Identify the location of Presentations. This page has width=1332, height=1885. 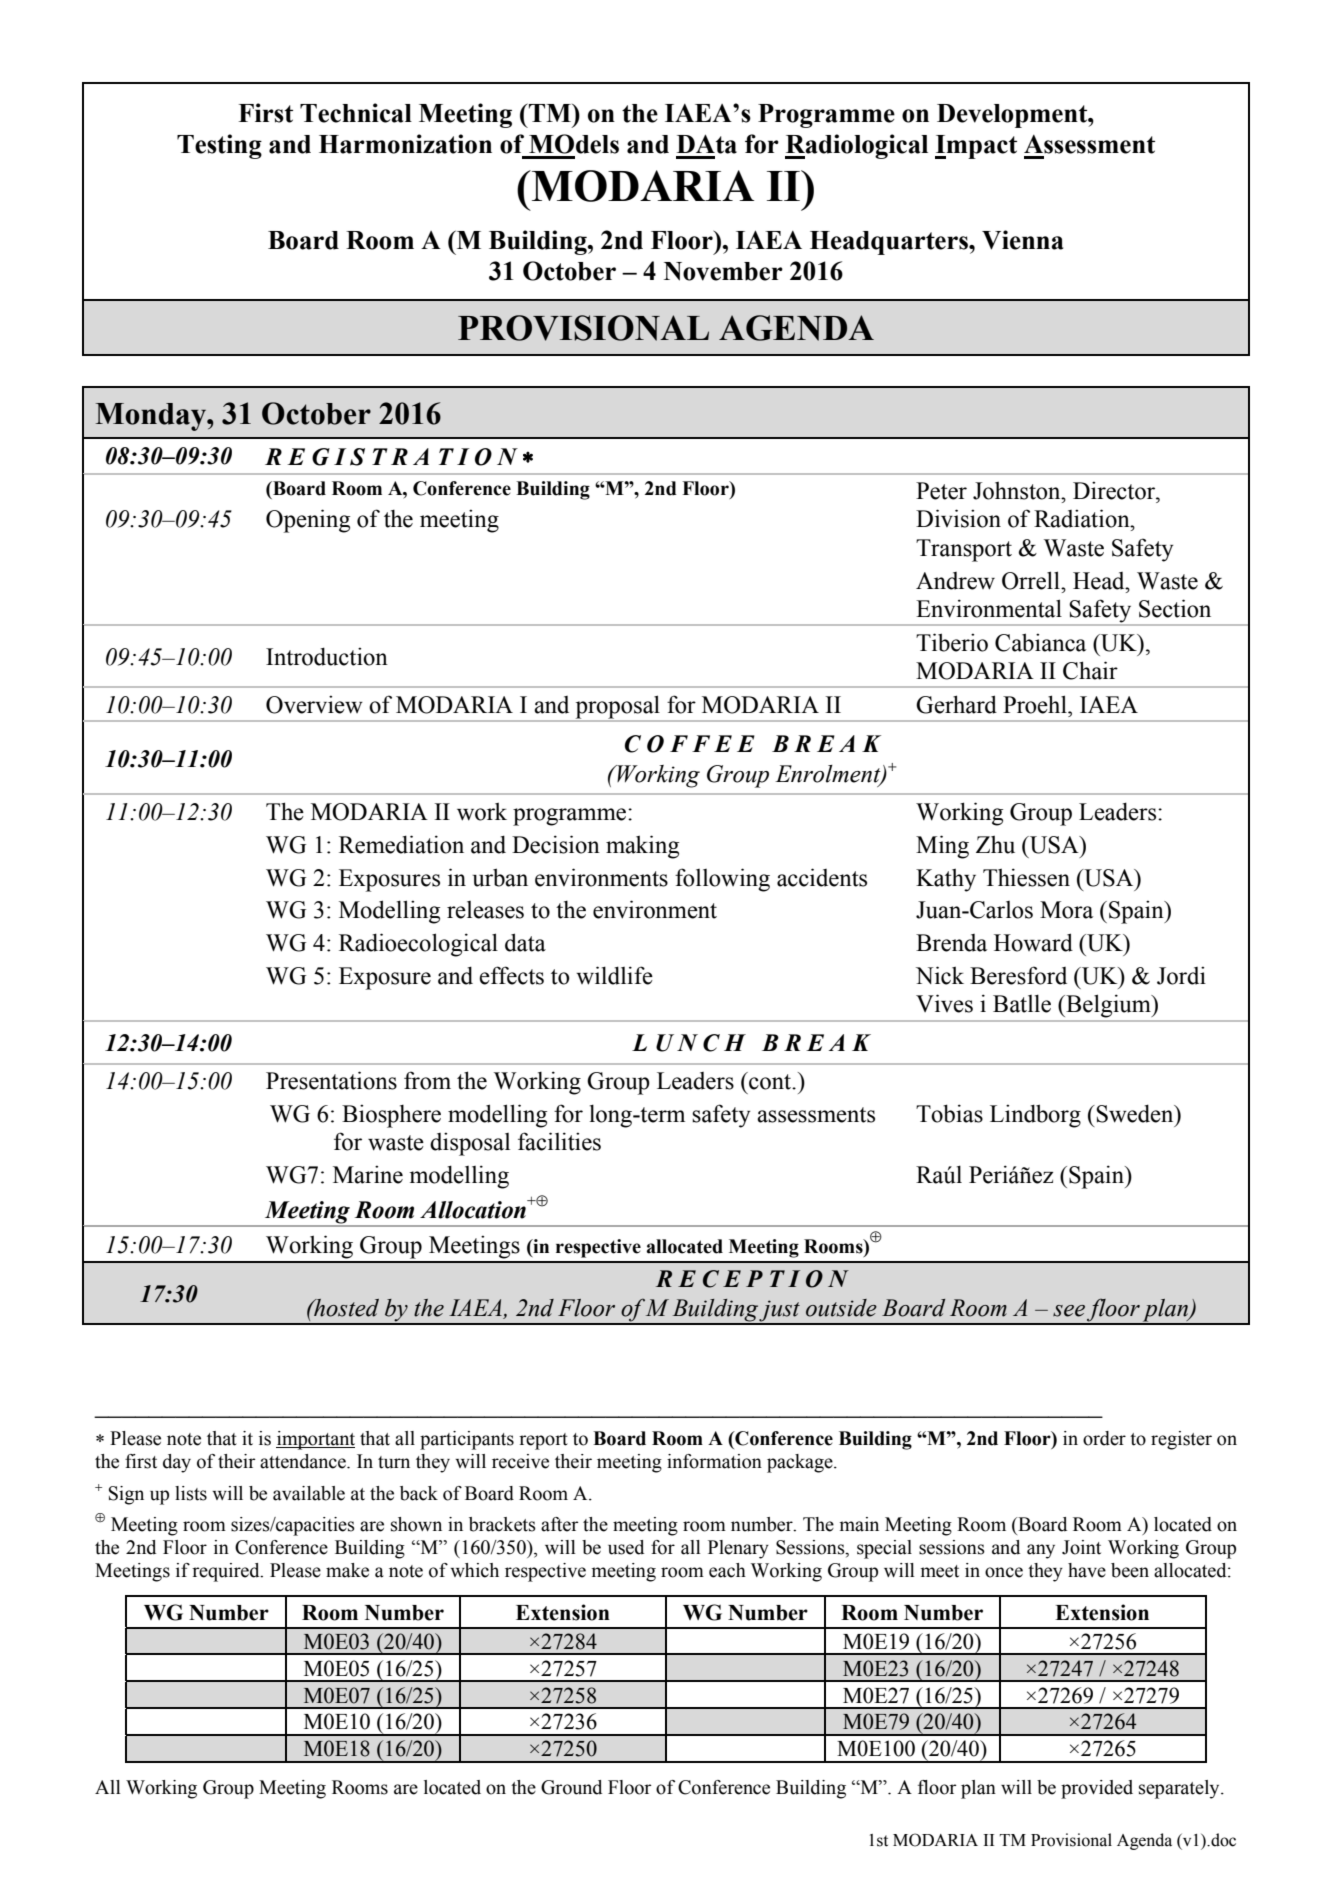
(331, 1080).
